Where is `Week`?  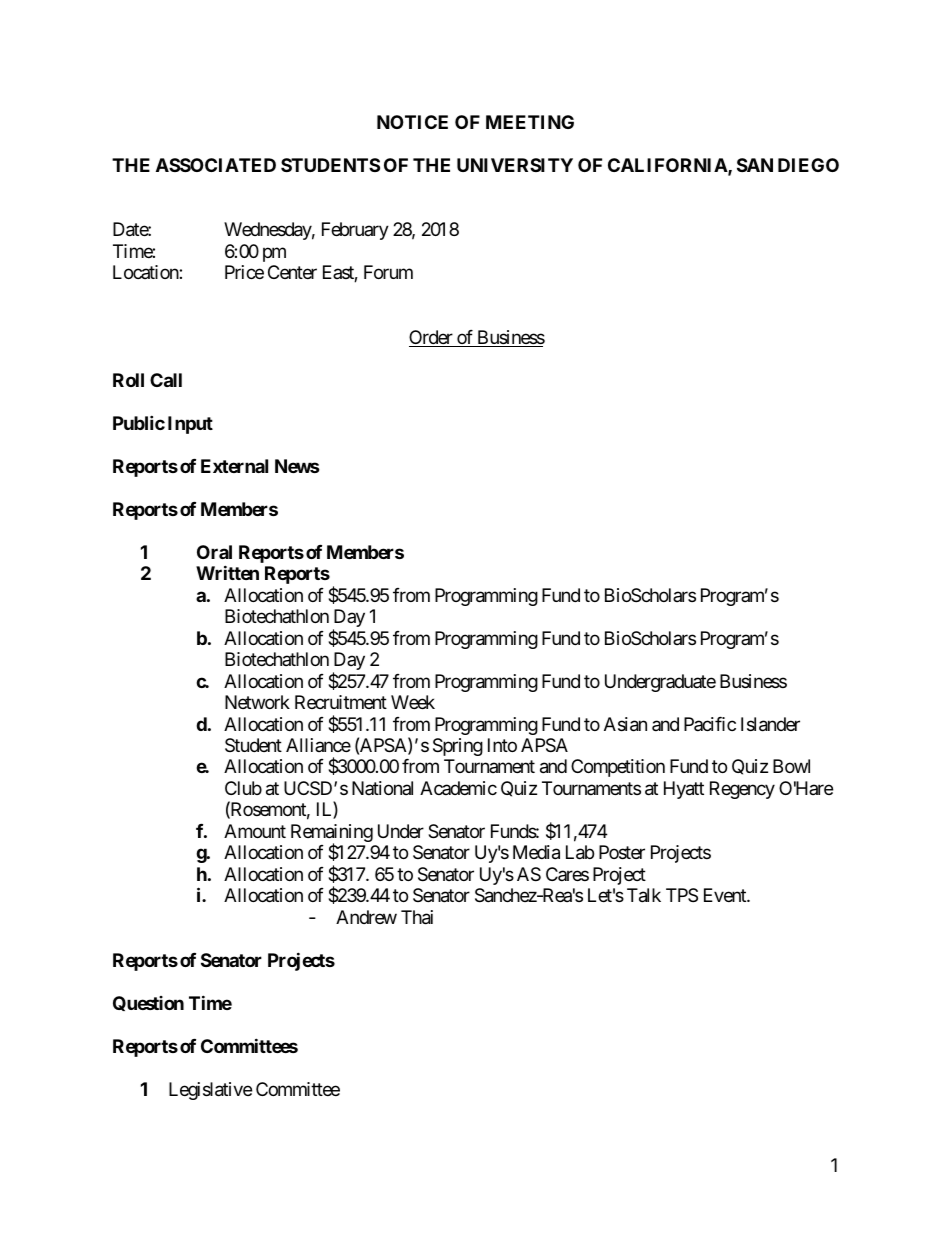 Week is located at coordinates (413, 702).
